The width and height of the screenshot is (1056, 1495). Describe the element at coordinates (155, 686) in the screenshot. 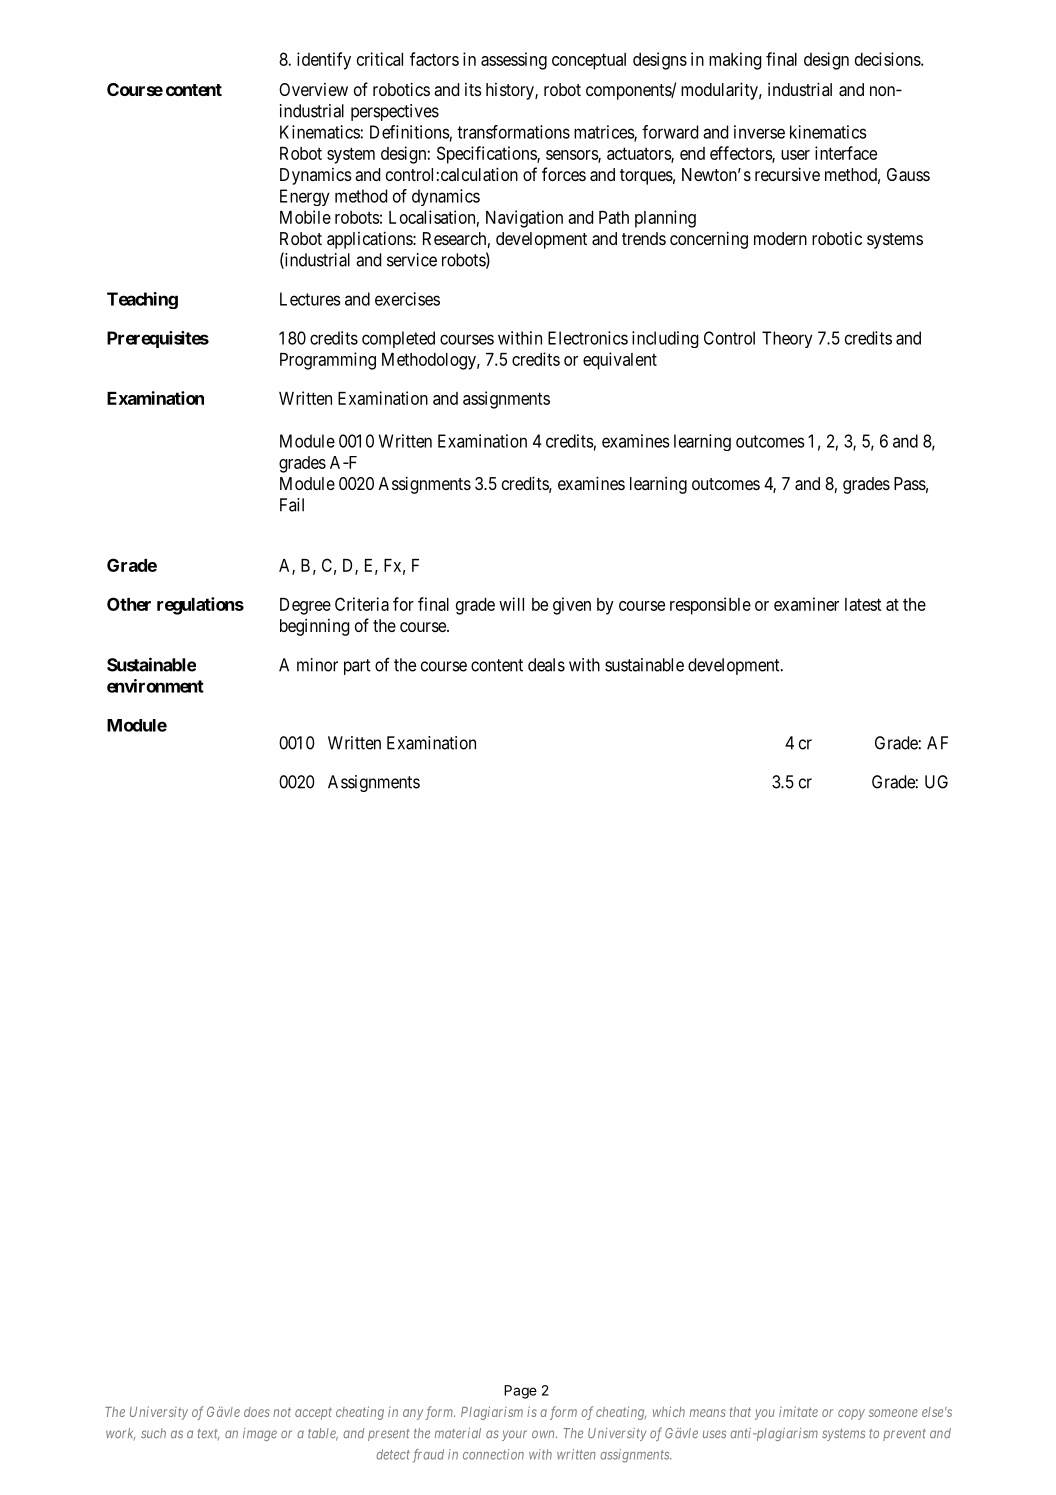

I see `environment` at that location.
